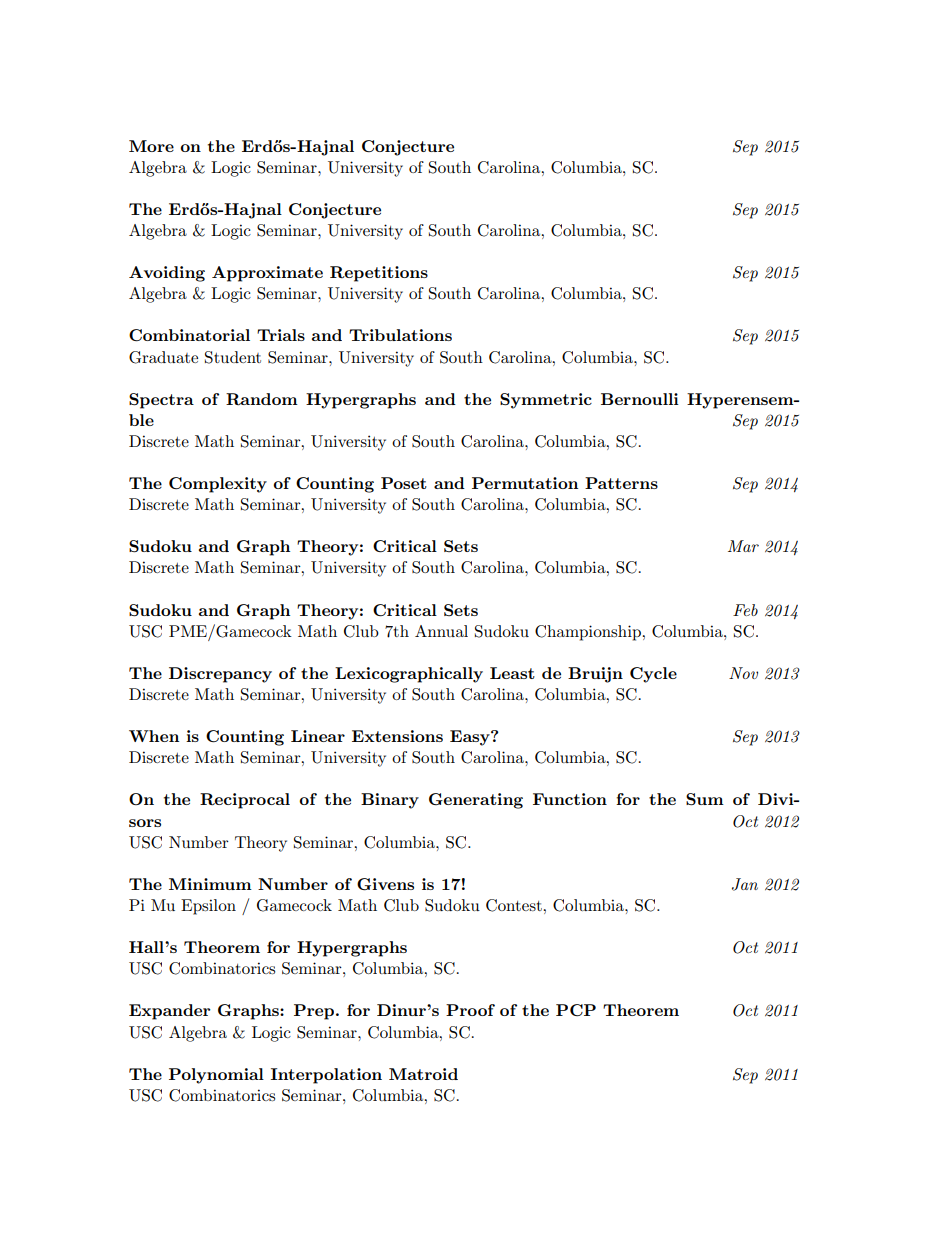  Describe the element at coordinates (216, 1076) in the image. I see `Polynomial` at that location.
